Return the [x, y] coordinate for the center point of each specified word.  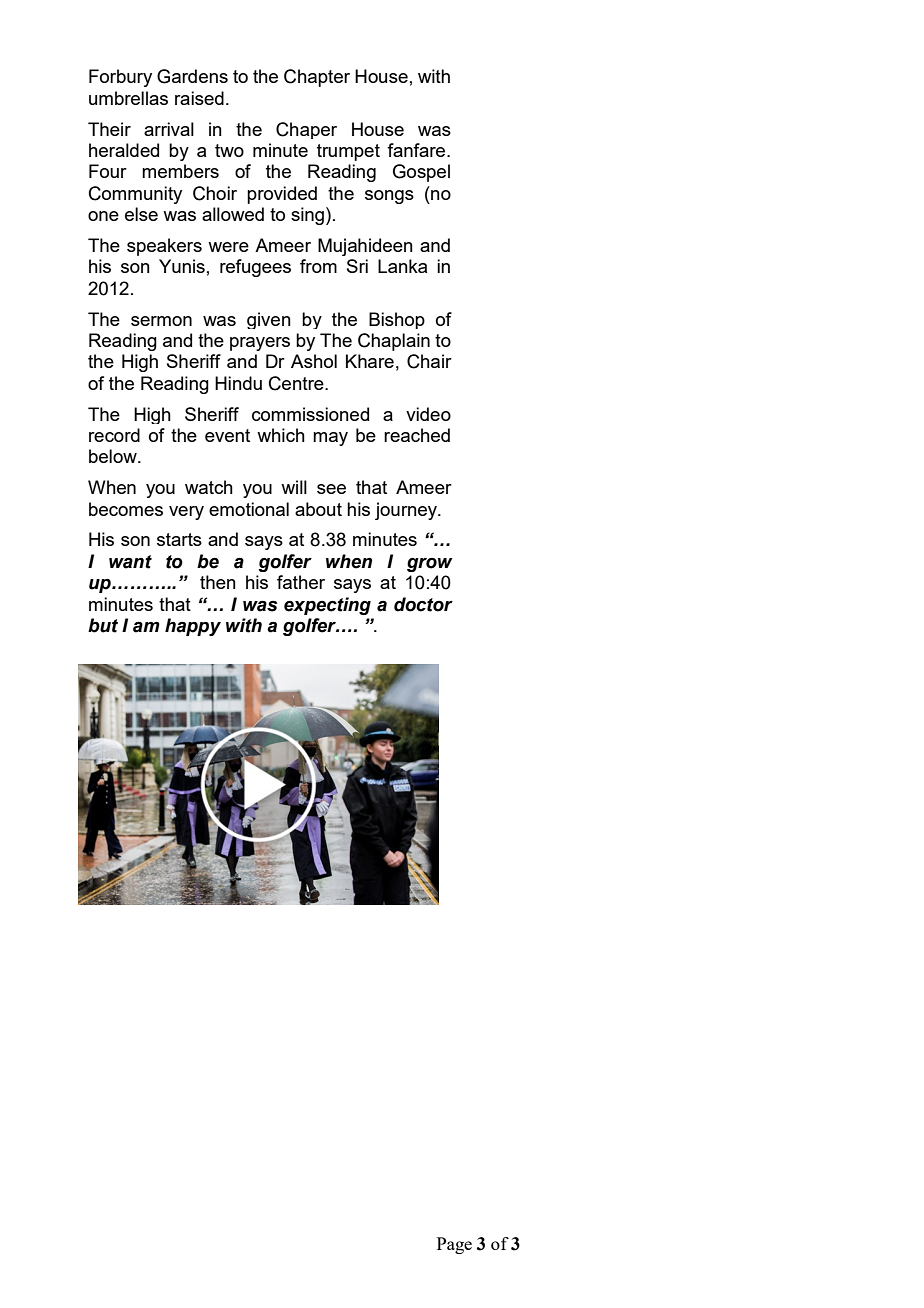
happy [193, 627]
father [301, 582]
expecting [327, 606]
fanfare [417, 150]
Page [454, 1245]
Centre [297, 383]
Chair [429, 361]
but [103, 625]
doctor [423, 604]
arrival [169, 129]
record [114, 435]
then [218, 582]
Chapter [317, 78]
